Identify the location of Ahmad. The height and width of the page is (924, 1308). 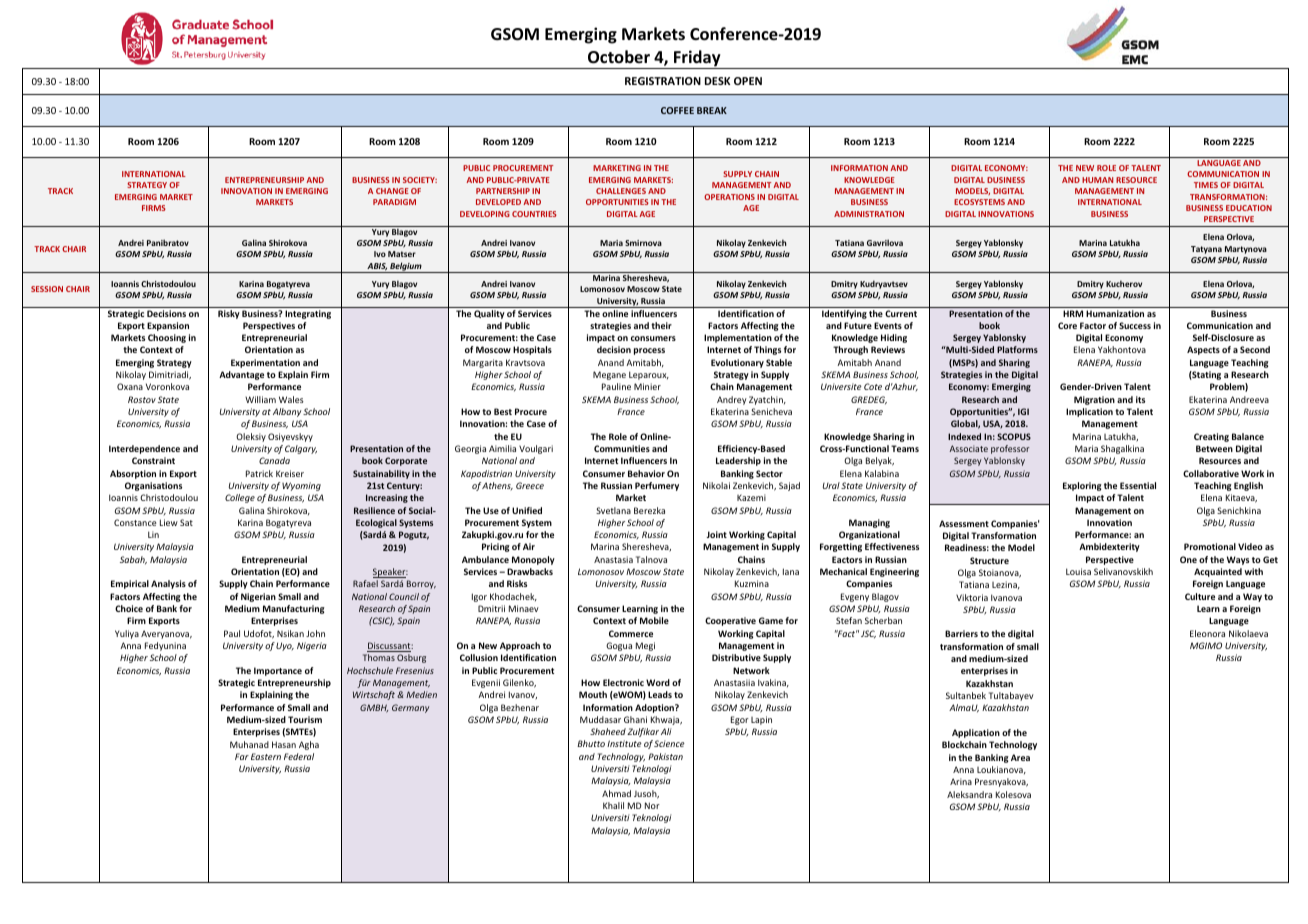
(616, 793).
